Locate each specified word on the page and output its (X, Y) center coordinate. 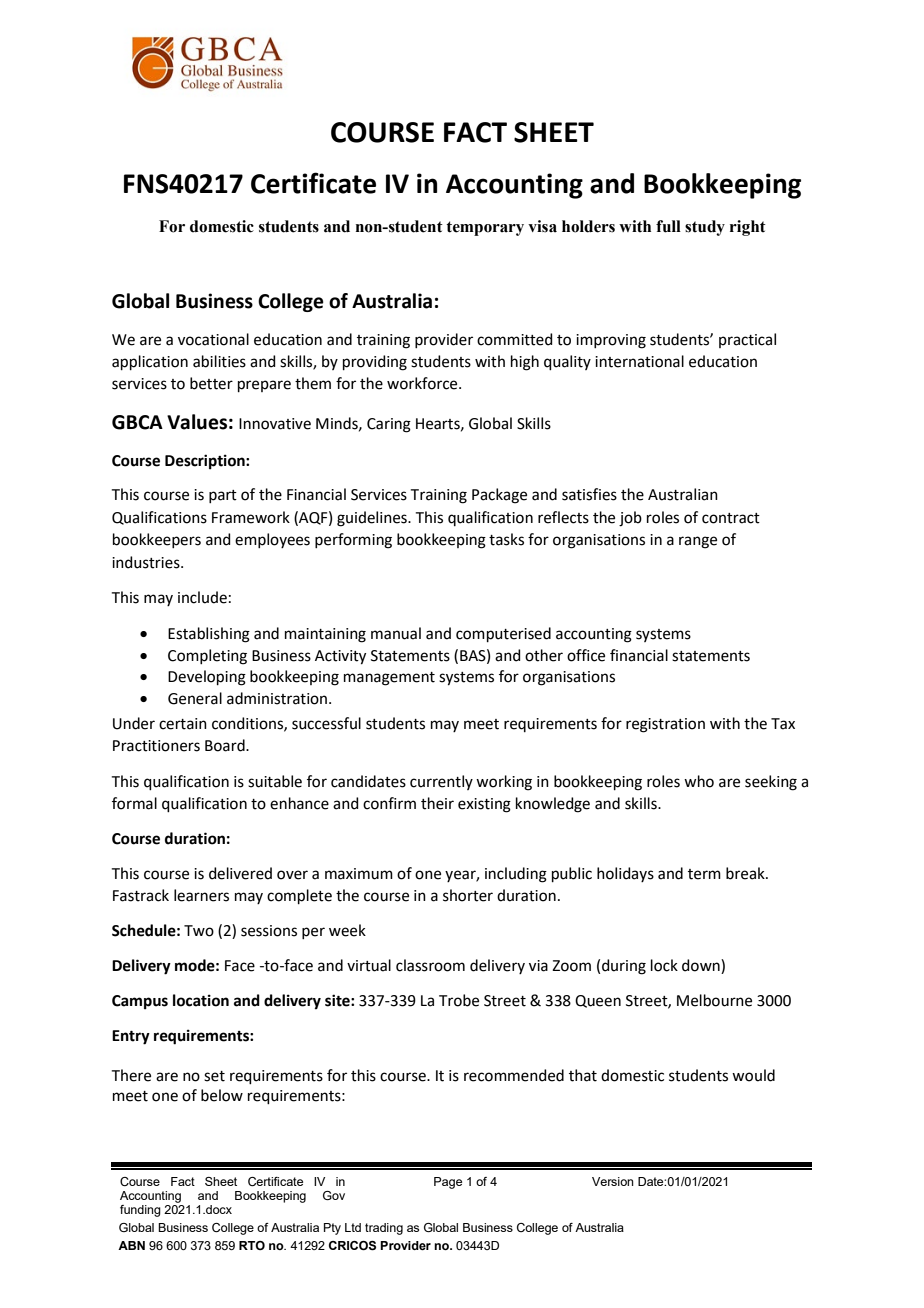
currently (441, 782)
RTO (252, 1245)
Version (613, 1181)
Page (448, 1183)
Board (226, 745)
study (705, 228)
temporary (485, 228)
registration (665, 725)
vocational (213, 339)
